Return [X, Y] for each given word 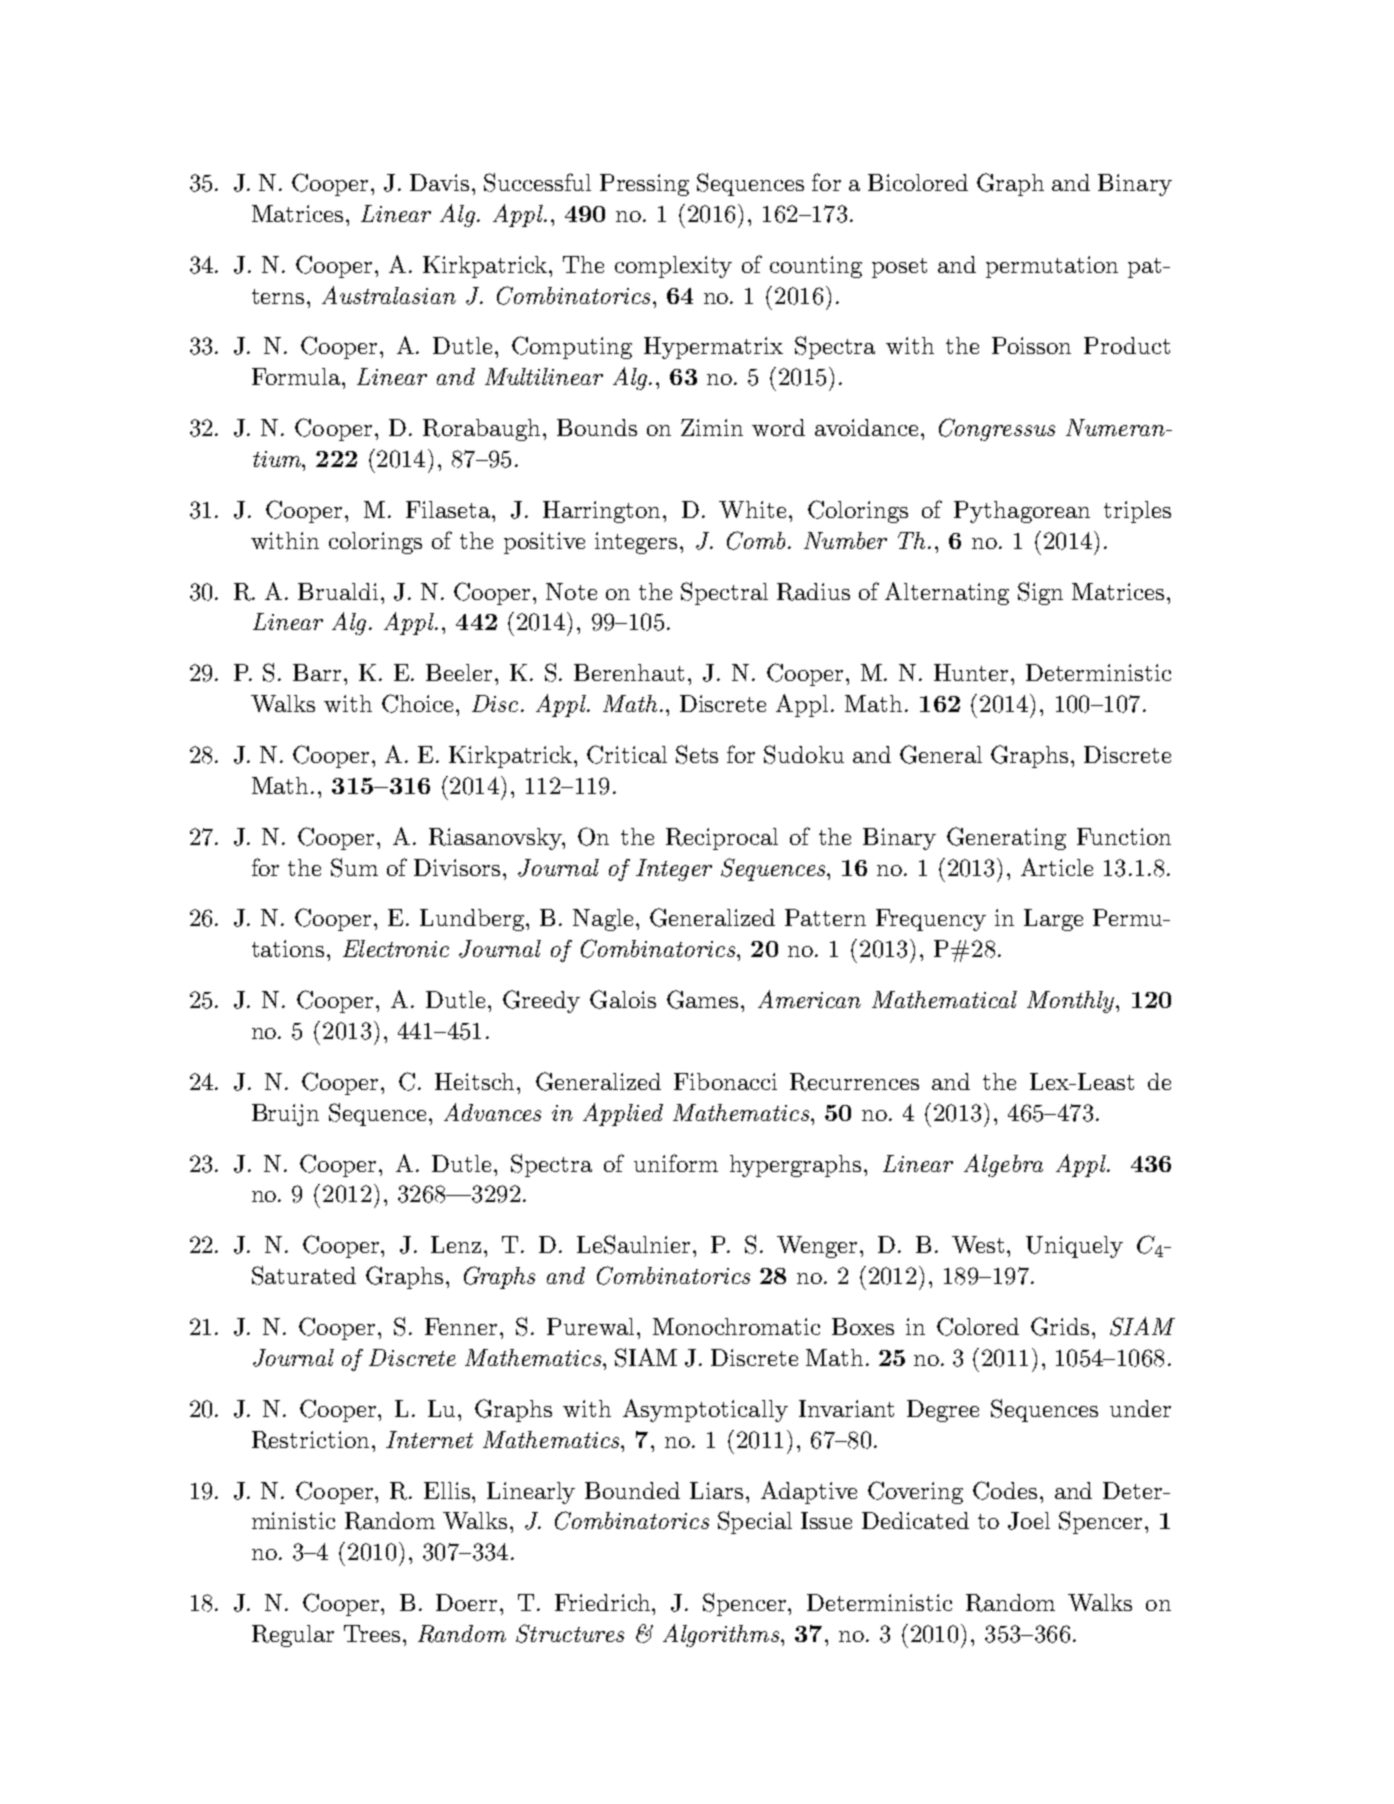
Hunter [971, 672]
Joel [1029, 1521]
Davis [439, 182]
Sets [697, 754]
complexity [673, 267]
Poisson [1031, 345]
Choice [417, 703]
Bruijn [285, 1115]
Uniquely [1074, 1247]
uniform [676, 1163]
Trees [372, 1633]
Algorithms [721, 1635]
